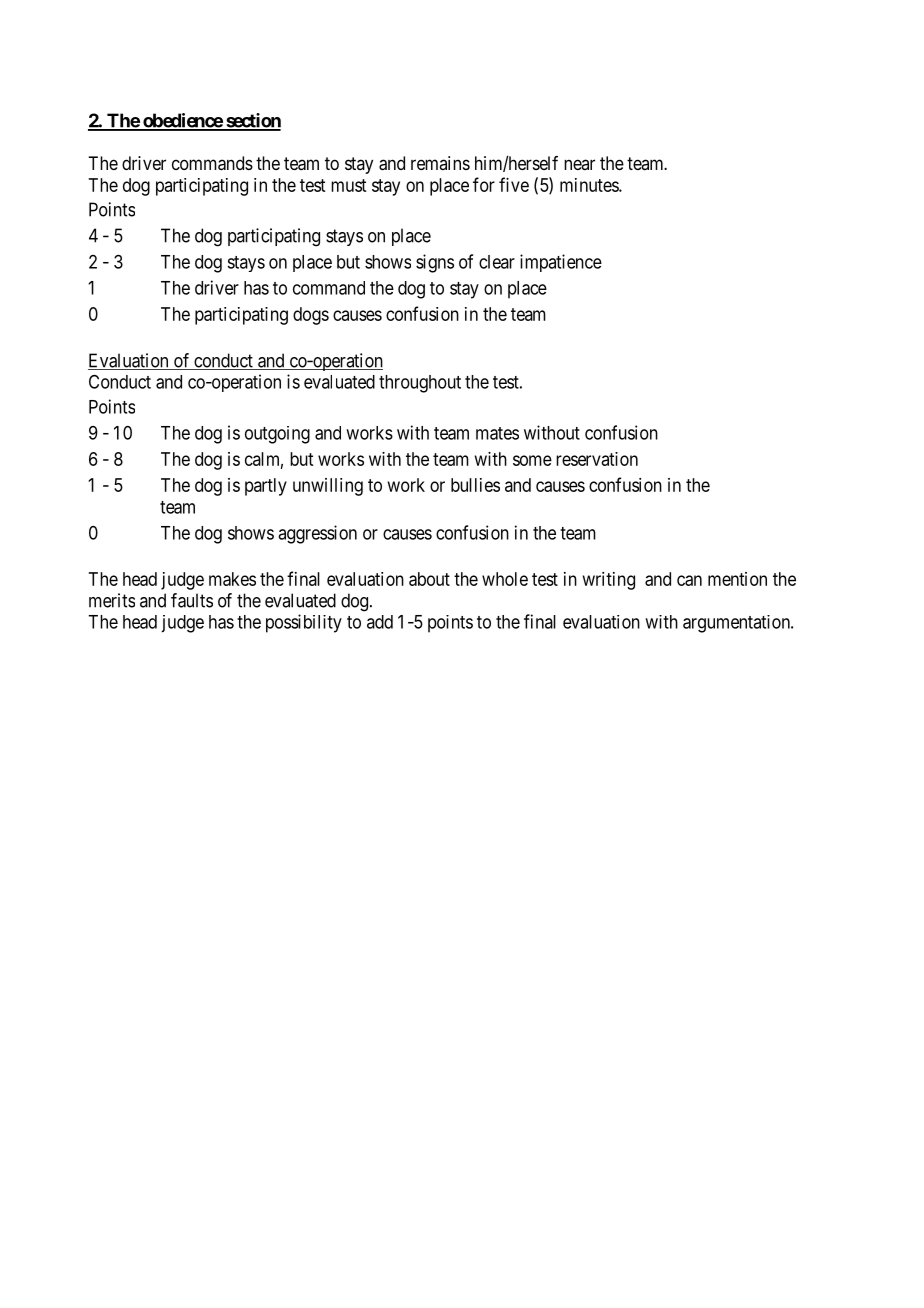 Image resolution: width=924 pixels, height=1308 pixels. What do you see at coordinates (277, 435) in the image?
I see `outgoing` at bounding box center [277, 435].
